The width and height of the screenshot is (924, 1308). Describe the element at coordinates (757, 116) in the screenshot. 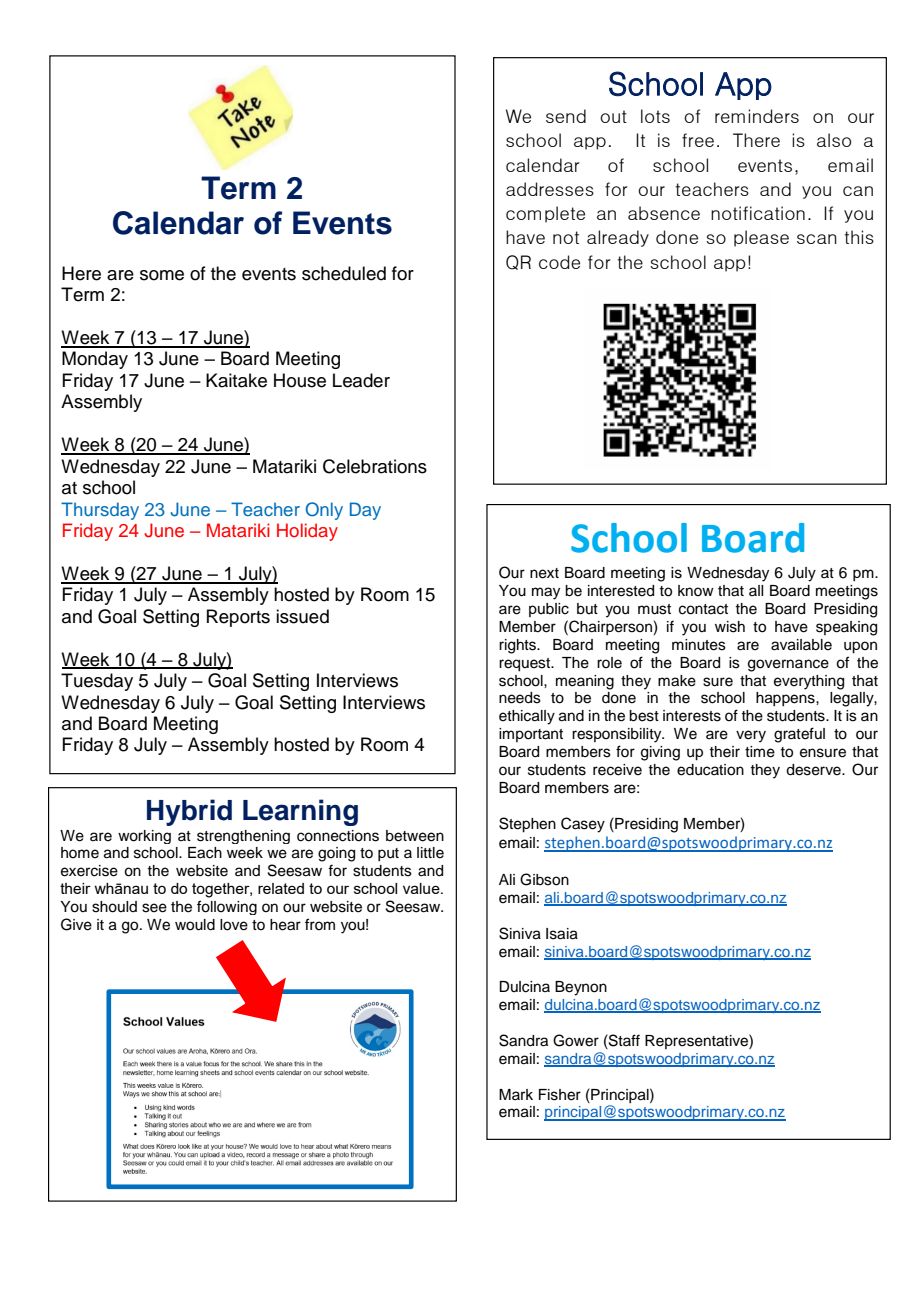

I see `reminders` at that location.
